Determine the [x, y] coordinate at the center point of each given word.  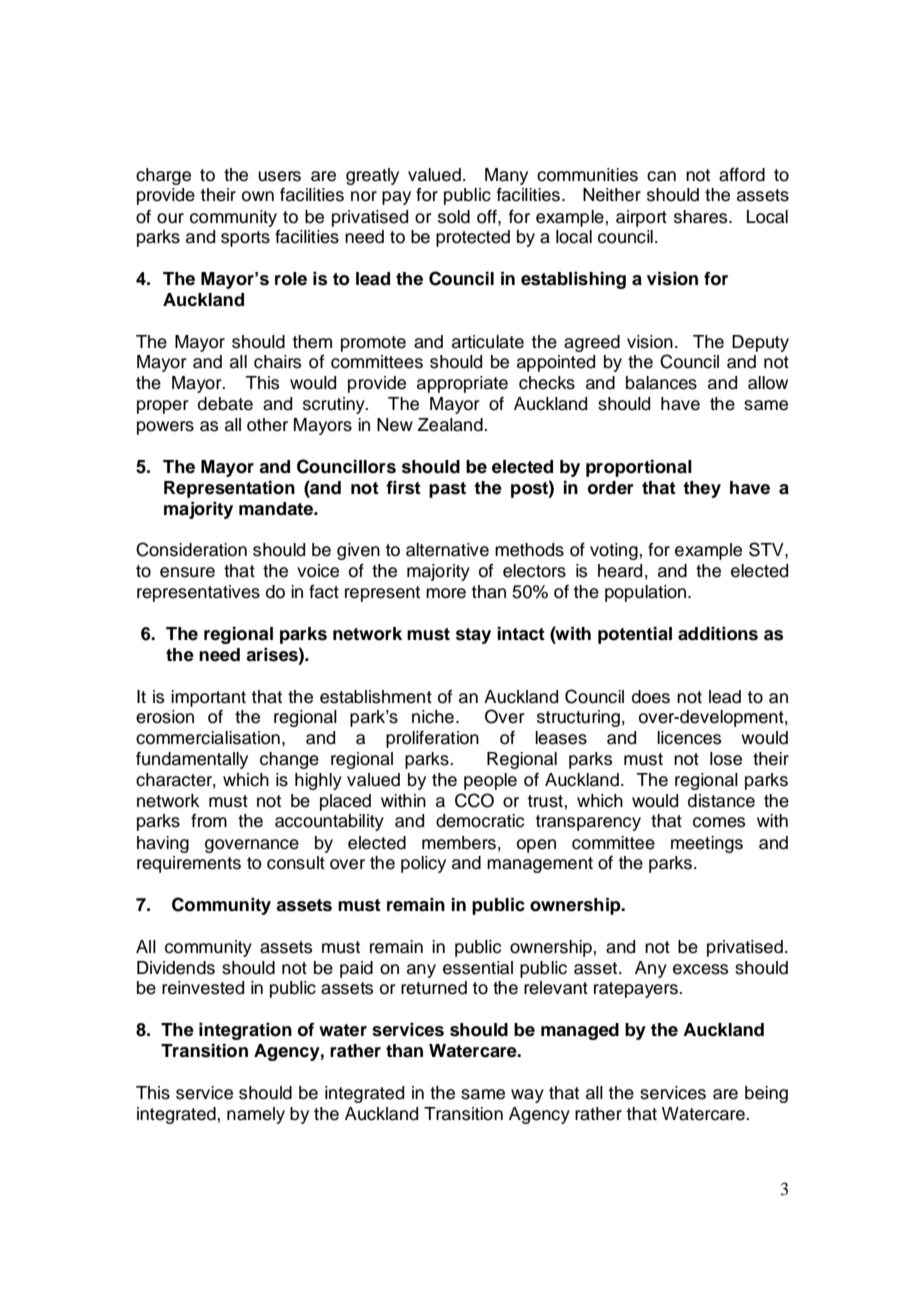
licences [689, 738]
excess [700, 969]
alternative [447, 550]
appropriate [462, 384]
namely [256, 1115]
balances [661, 383]
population [647, 593]
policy [423, 864]
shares [702, 217]
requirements [189, 864]
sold [454, 217]
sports [245, 239]
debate [225, 404]
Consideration [191, 549]
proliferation [432, 739]
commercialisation [208, 738]
